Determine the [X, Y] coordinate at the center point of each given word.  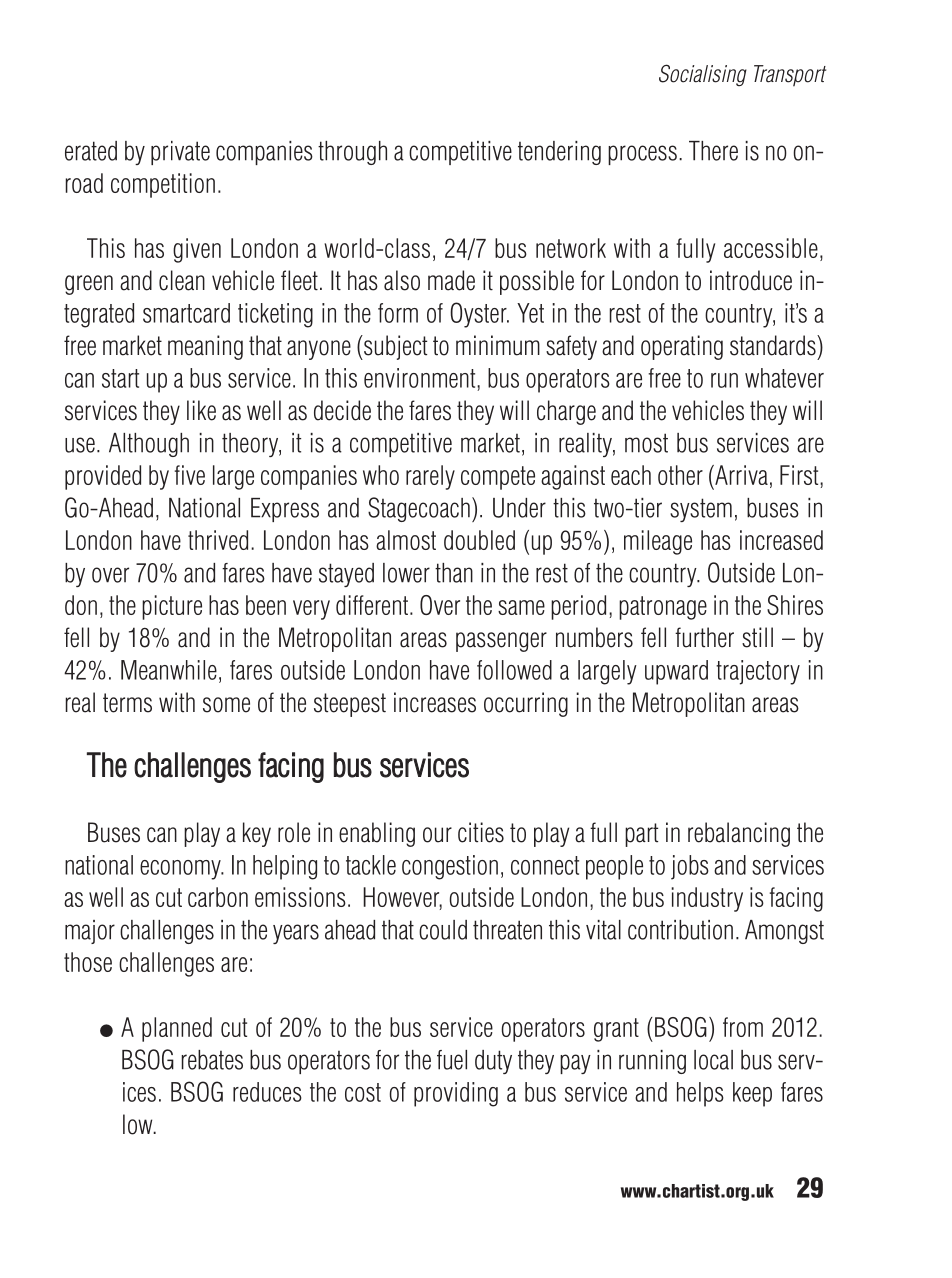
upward [676, 672]
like [201, 410]
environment [421, 378]
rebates [212, 1060]
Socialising [703, 75]
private [180, 153]
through [352, 153]
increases [435, 702]
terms [127, 703]
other [680, 475]
